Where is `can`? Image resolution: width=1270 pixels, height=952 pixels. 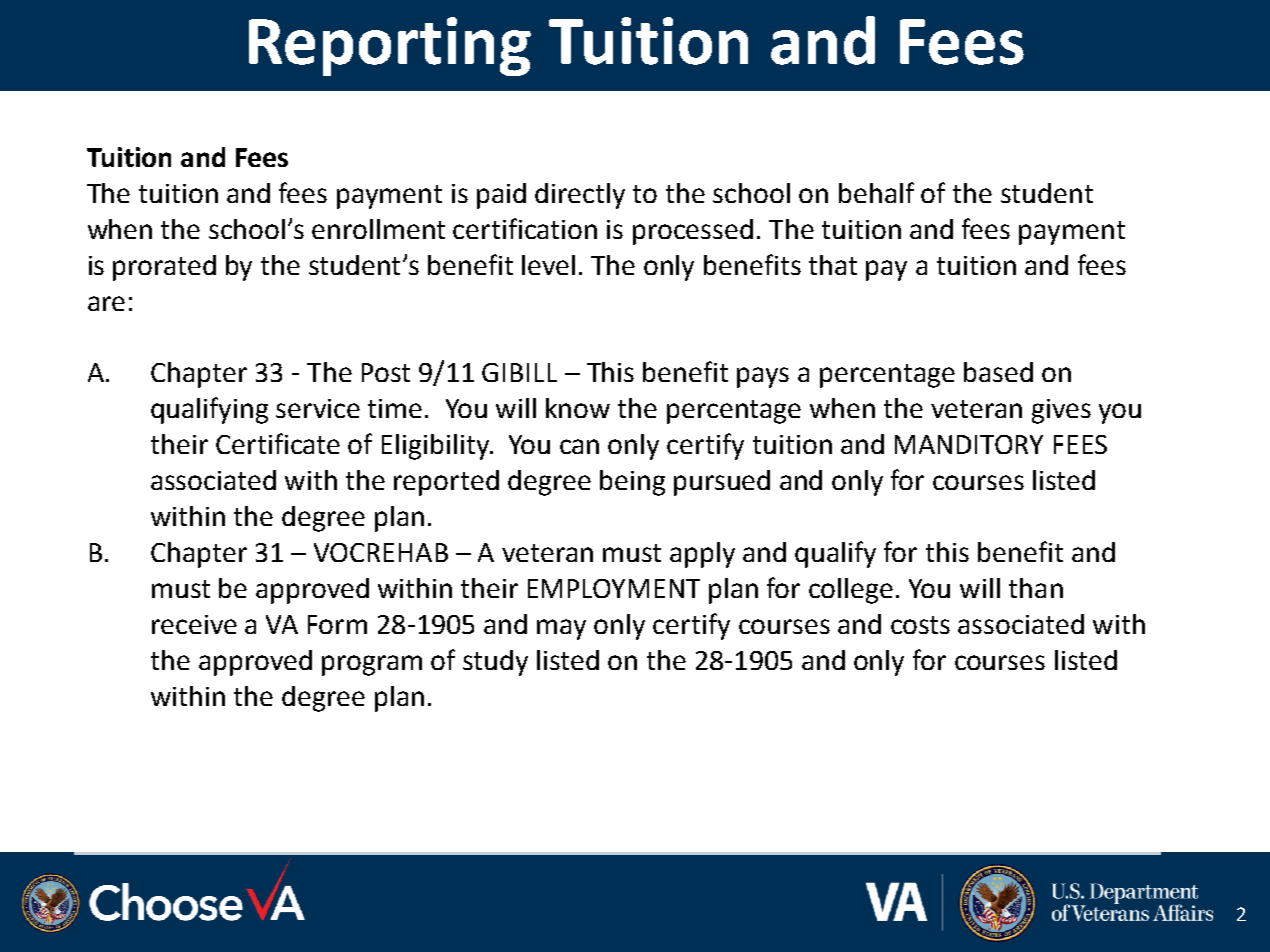
can is located at coordinates (579, 446).
